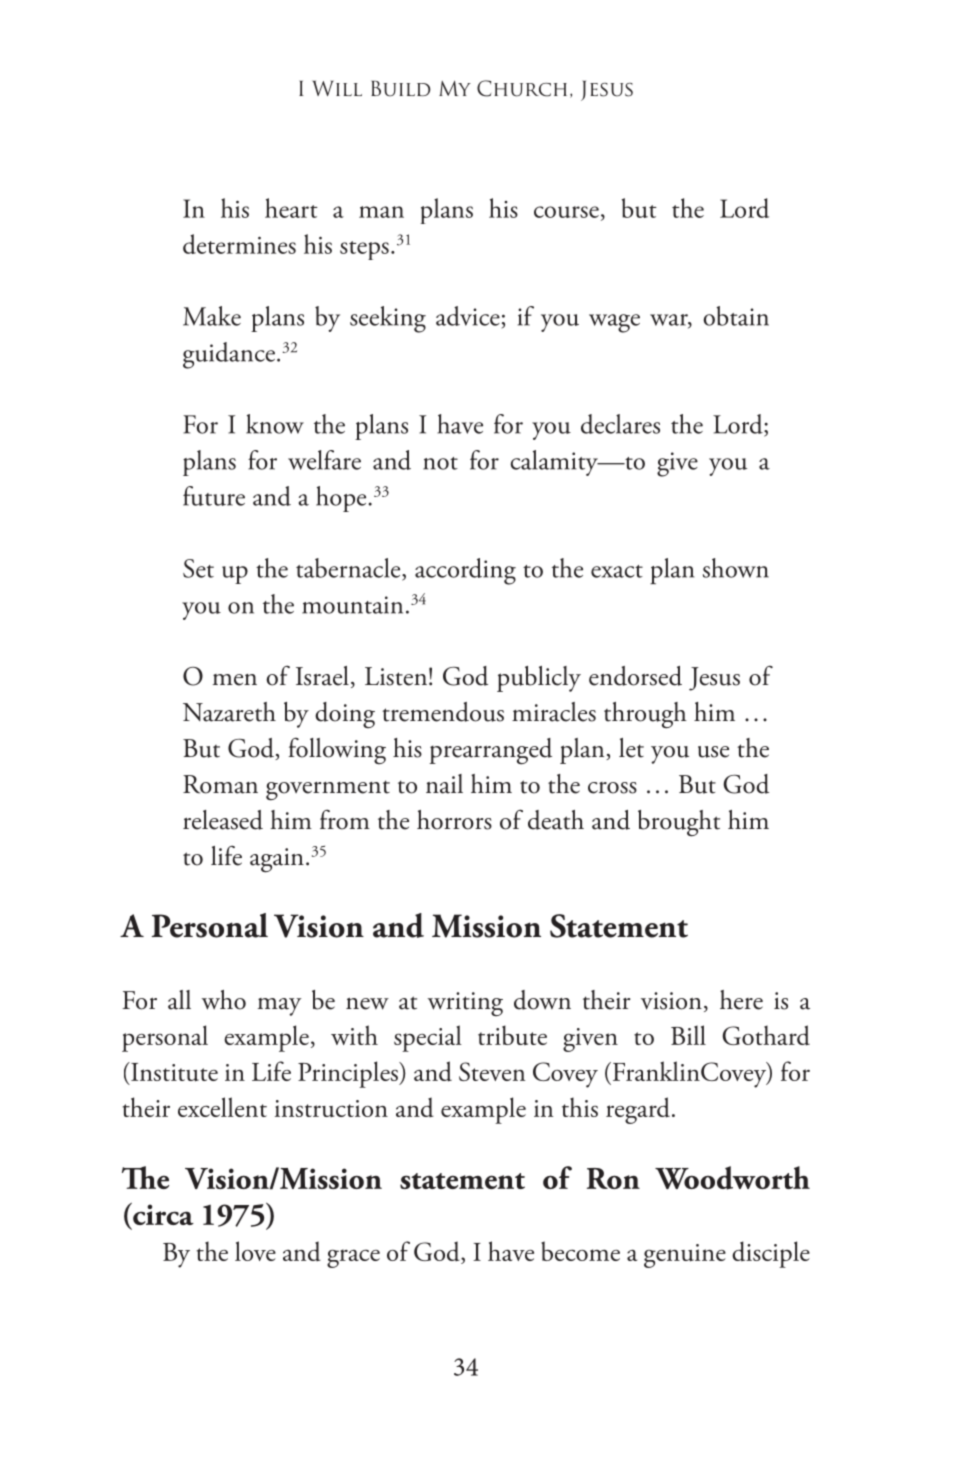 This image has height=1457, width=972. What do you see at coordinates (229, 712) in the image?
I see `Nazareth` at bounding box center [229, 712].
